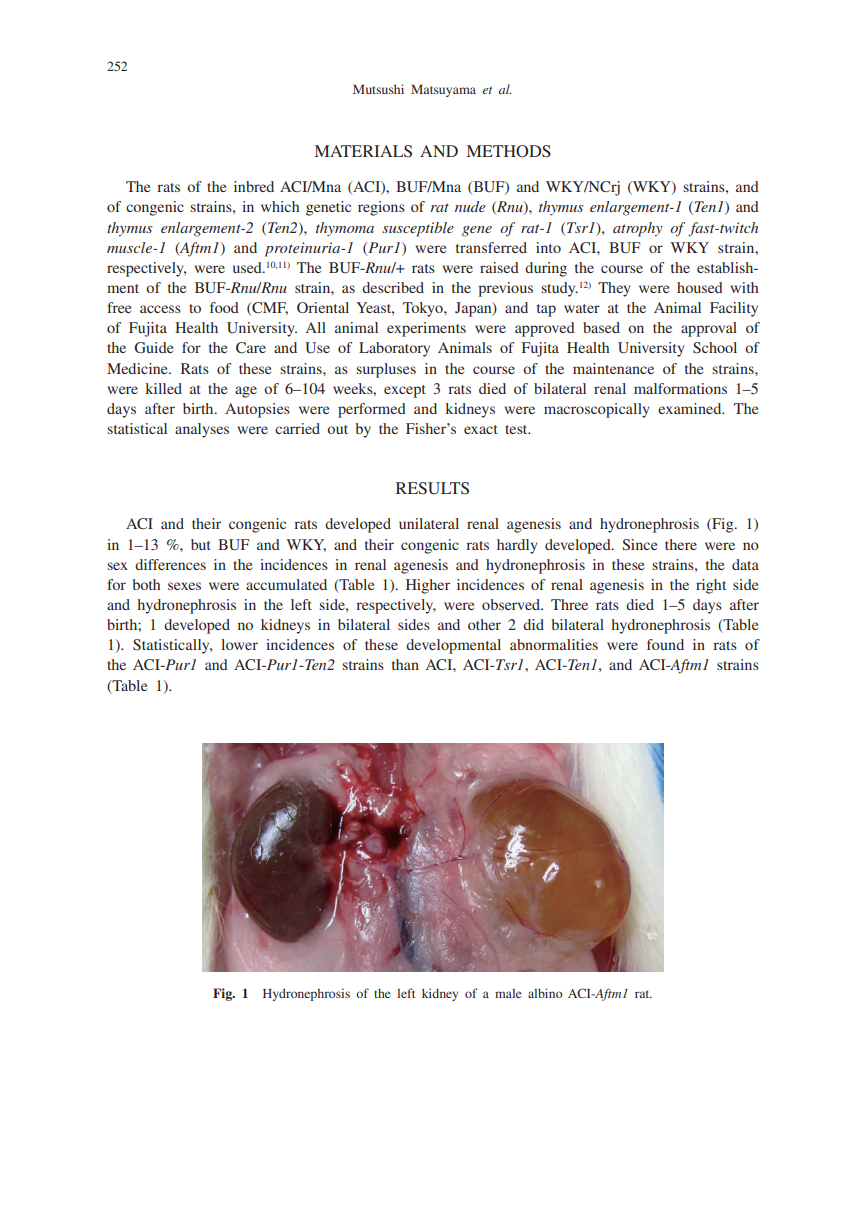  What do you see at coordinates (545, 993) in the document?
I see `albino` at bounding box center [545, 993].
